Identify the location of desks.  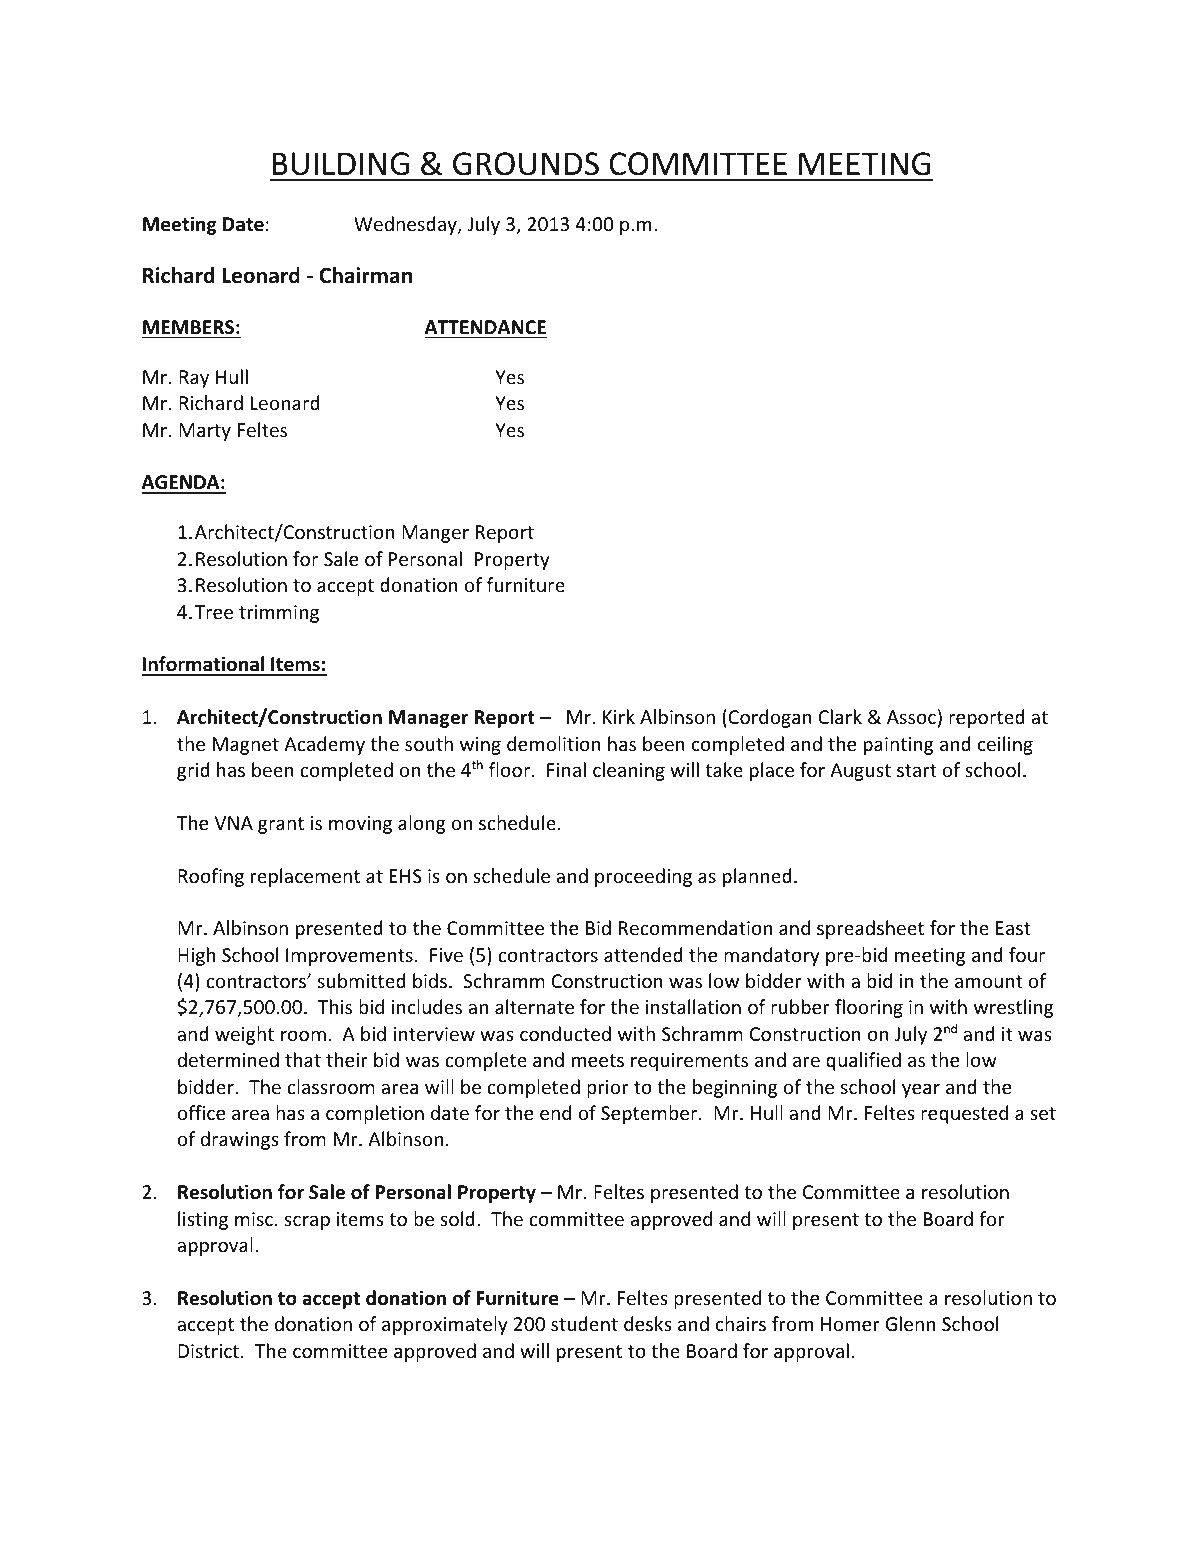
(648, 1323).
